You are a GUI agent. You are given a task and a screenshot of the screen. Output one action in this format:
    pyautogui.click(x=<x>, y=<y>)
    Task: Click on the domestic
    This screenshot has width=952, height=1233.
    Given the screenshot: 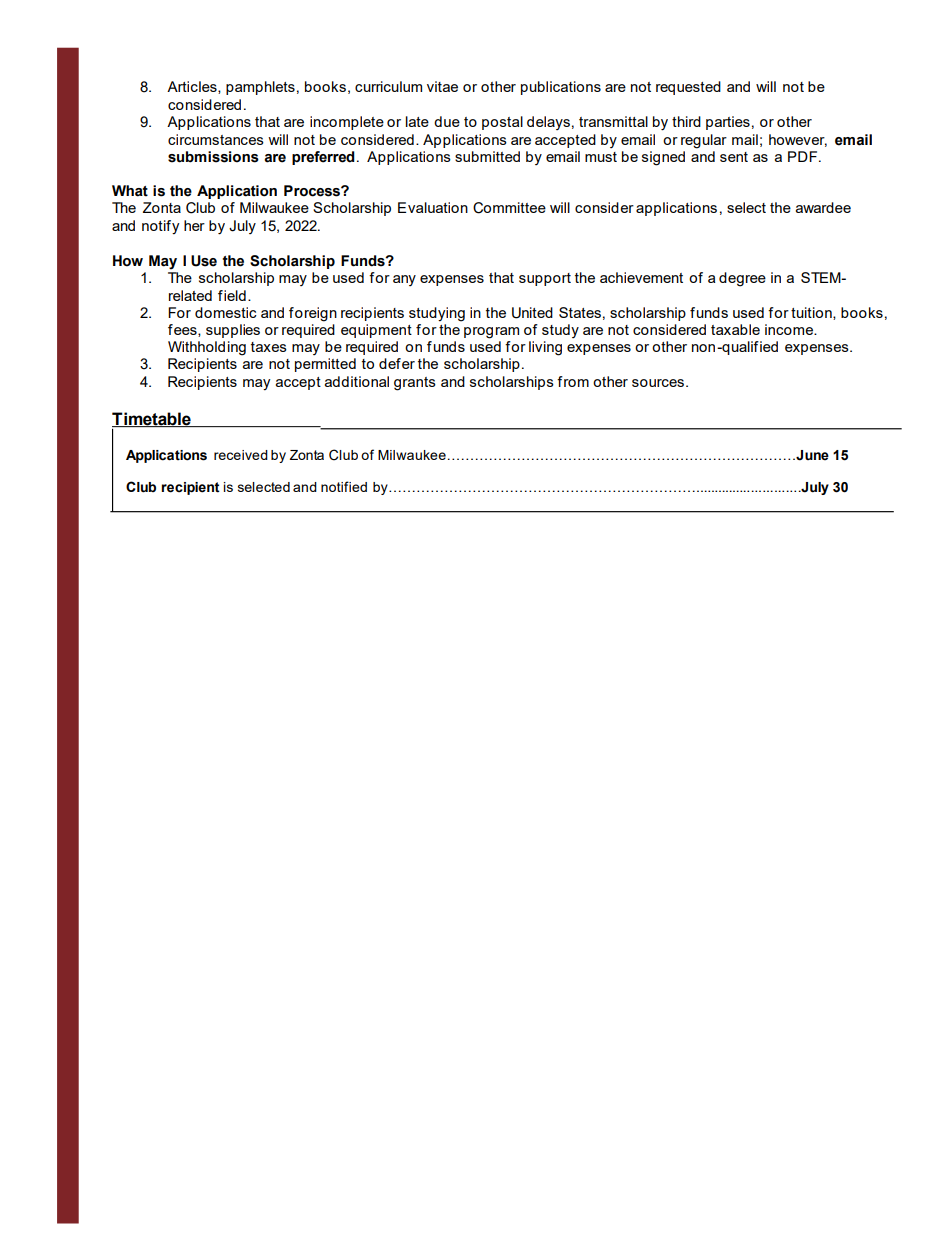 What is the action you would take?
    pyautogui.click(x=226, y=312)
